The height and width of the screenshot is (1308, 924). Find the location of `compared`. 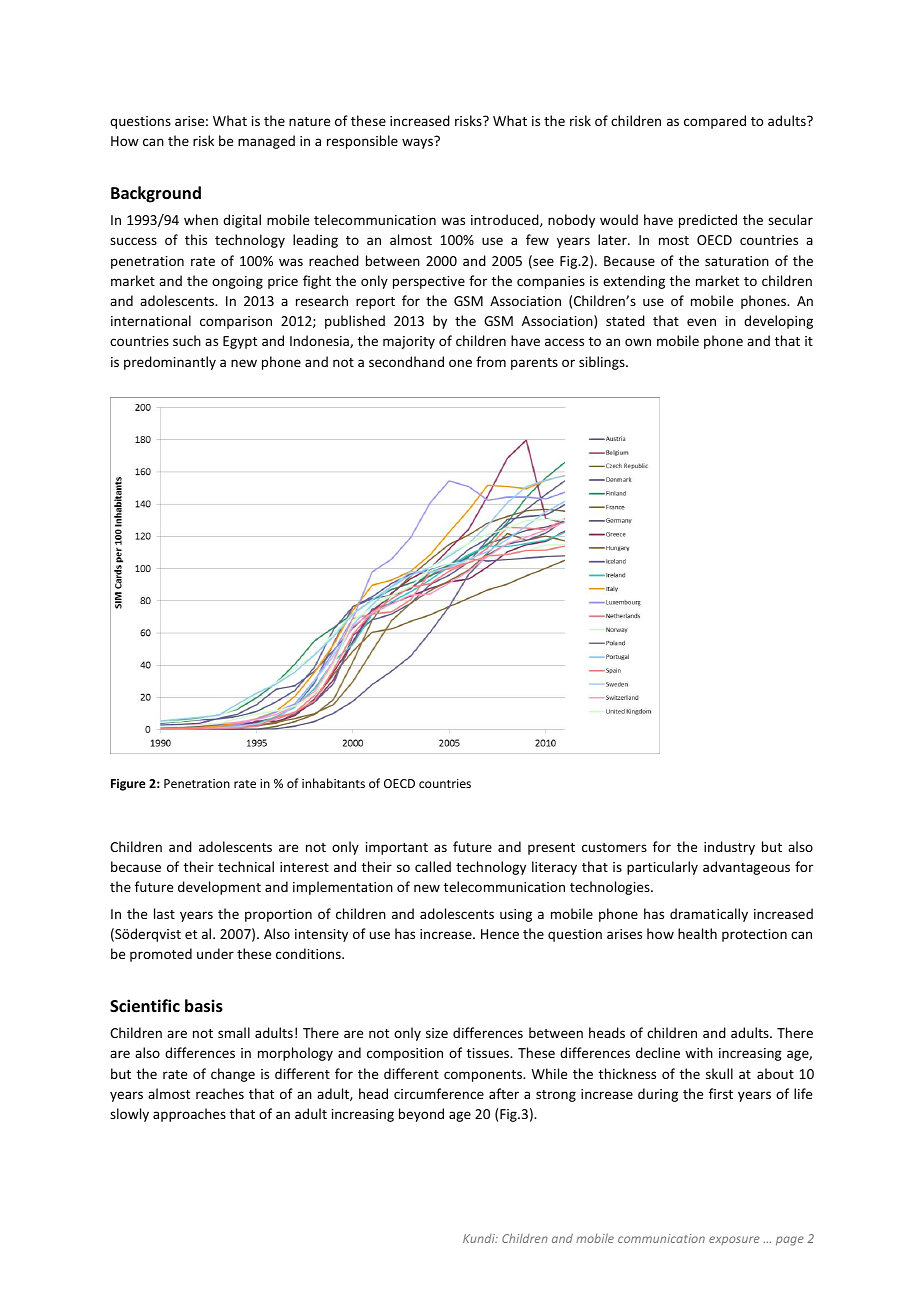

compared is located at coordinates (715, 122).
